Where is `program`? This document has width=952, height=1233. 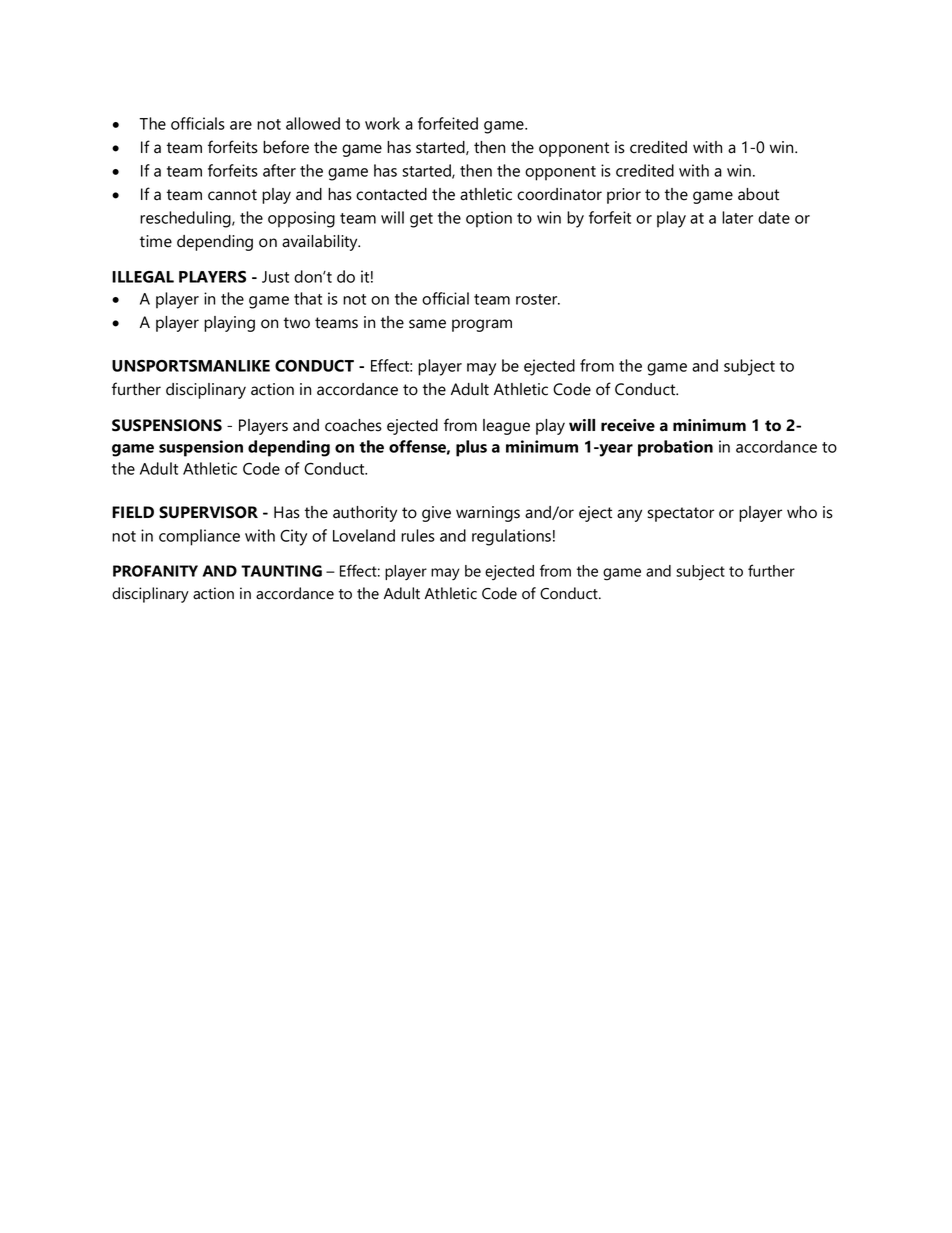
program is located at coordinates (482, 325).
